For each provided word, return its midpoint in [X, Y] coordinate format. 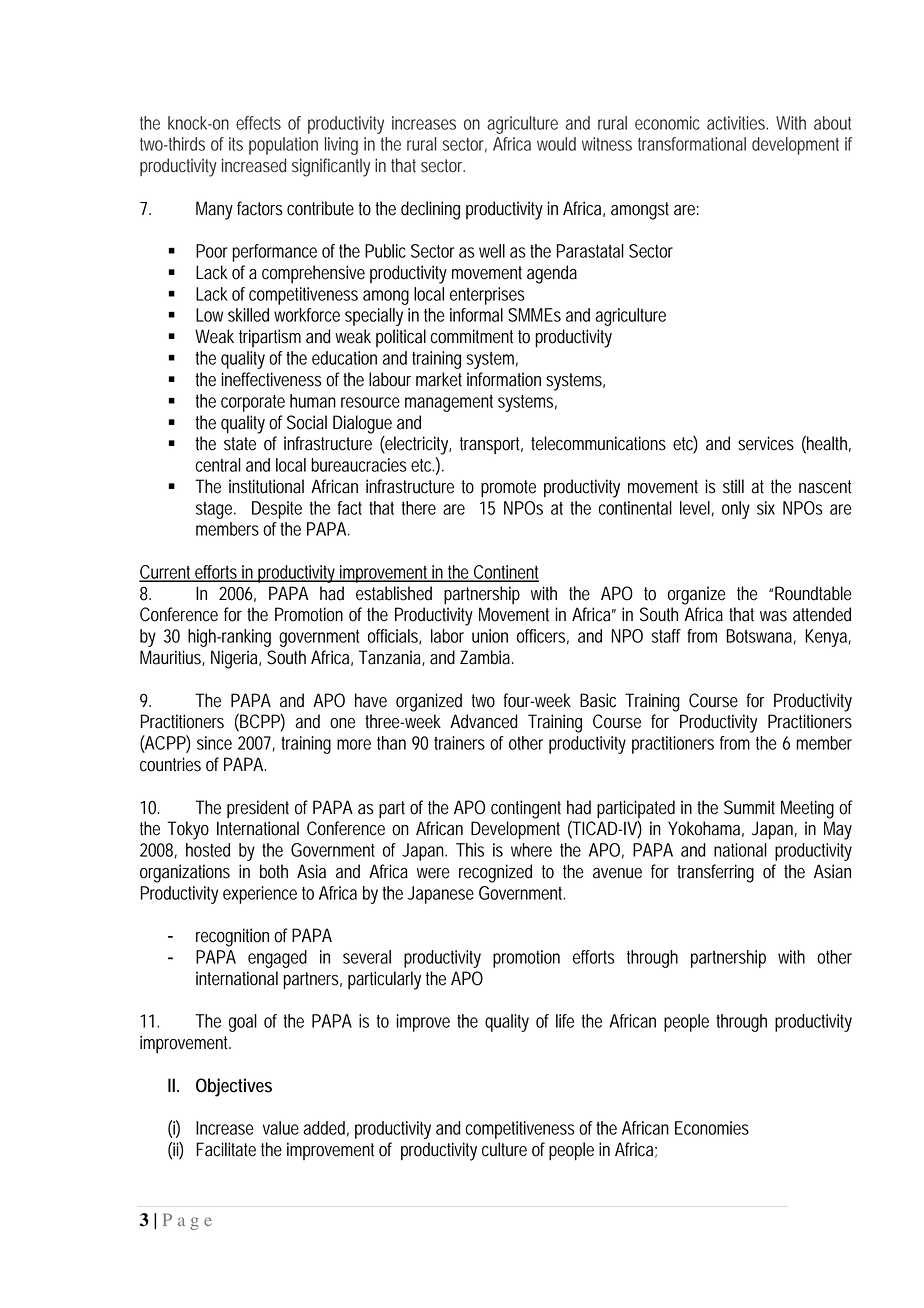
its [236, 144]
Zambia [487, 657]
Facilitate [226, 1149]
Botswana [761, 637]
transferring [715, 873]
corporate [253, 403]
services [766, 443]
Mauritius [172, 658]
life [565, 1021]
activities [737, 123]
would [556, 144]
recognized [495, 873]
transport [491, 445]
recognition [232, 937]
